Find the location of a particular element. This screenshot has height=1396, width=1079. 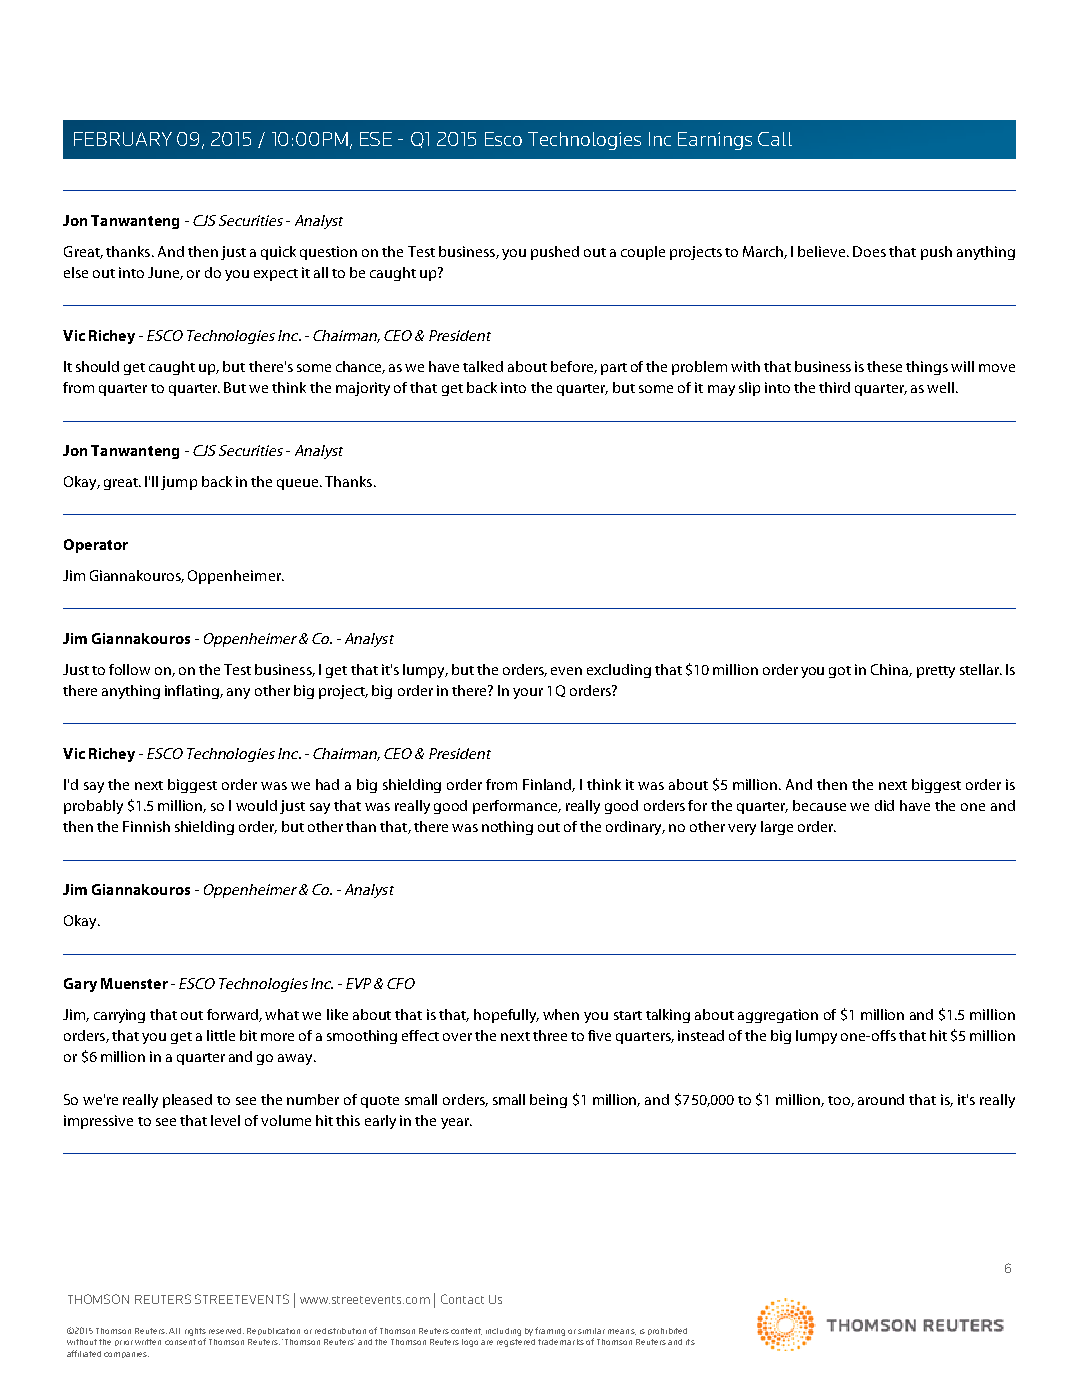

FEBRUARY is located at coordinates (123, 139).
